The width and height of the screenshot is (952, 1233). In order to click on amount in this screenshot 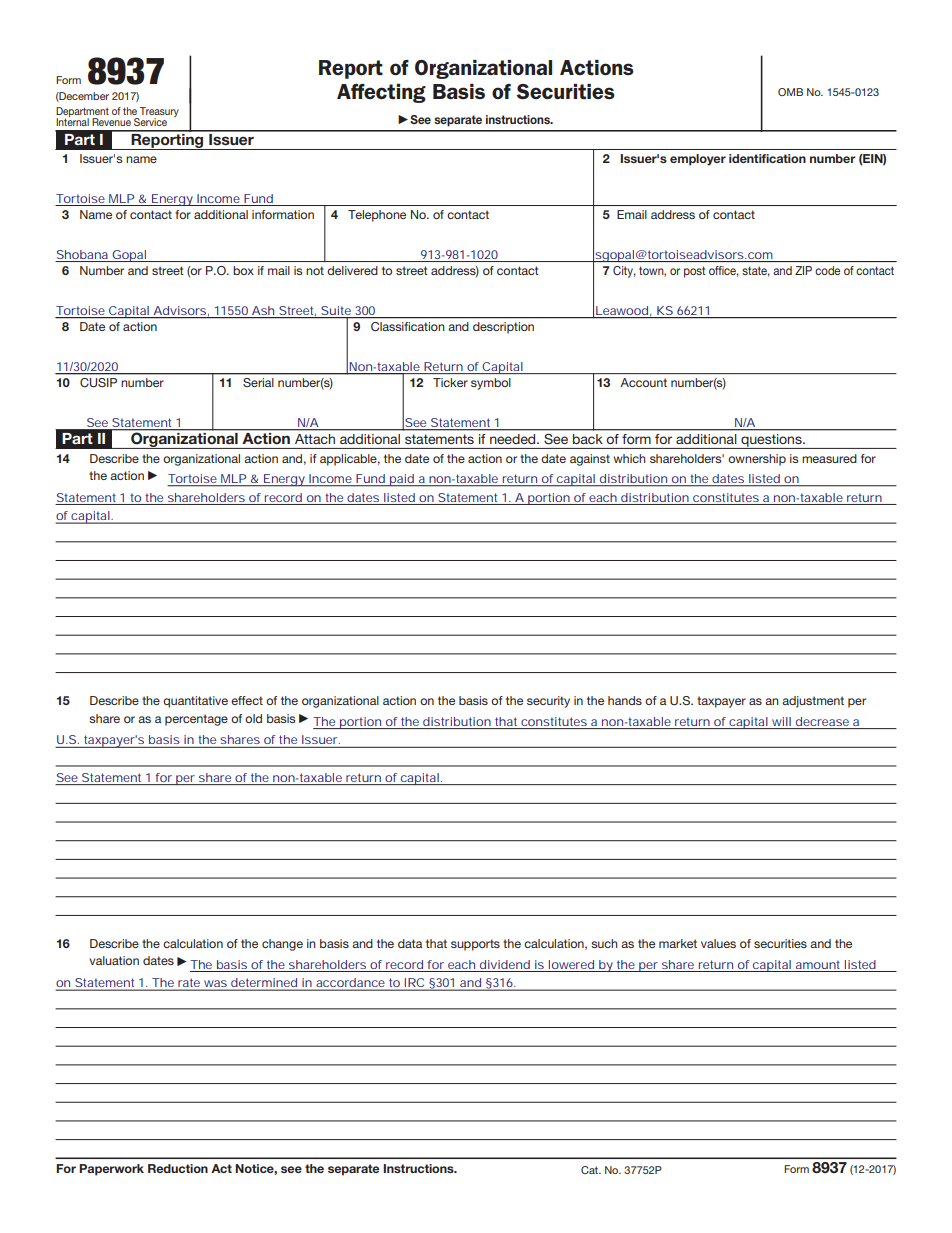, I will do `click(818, 964)`.
